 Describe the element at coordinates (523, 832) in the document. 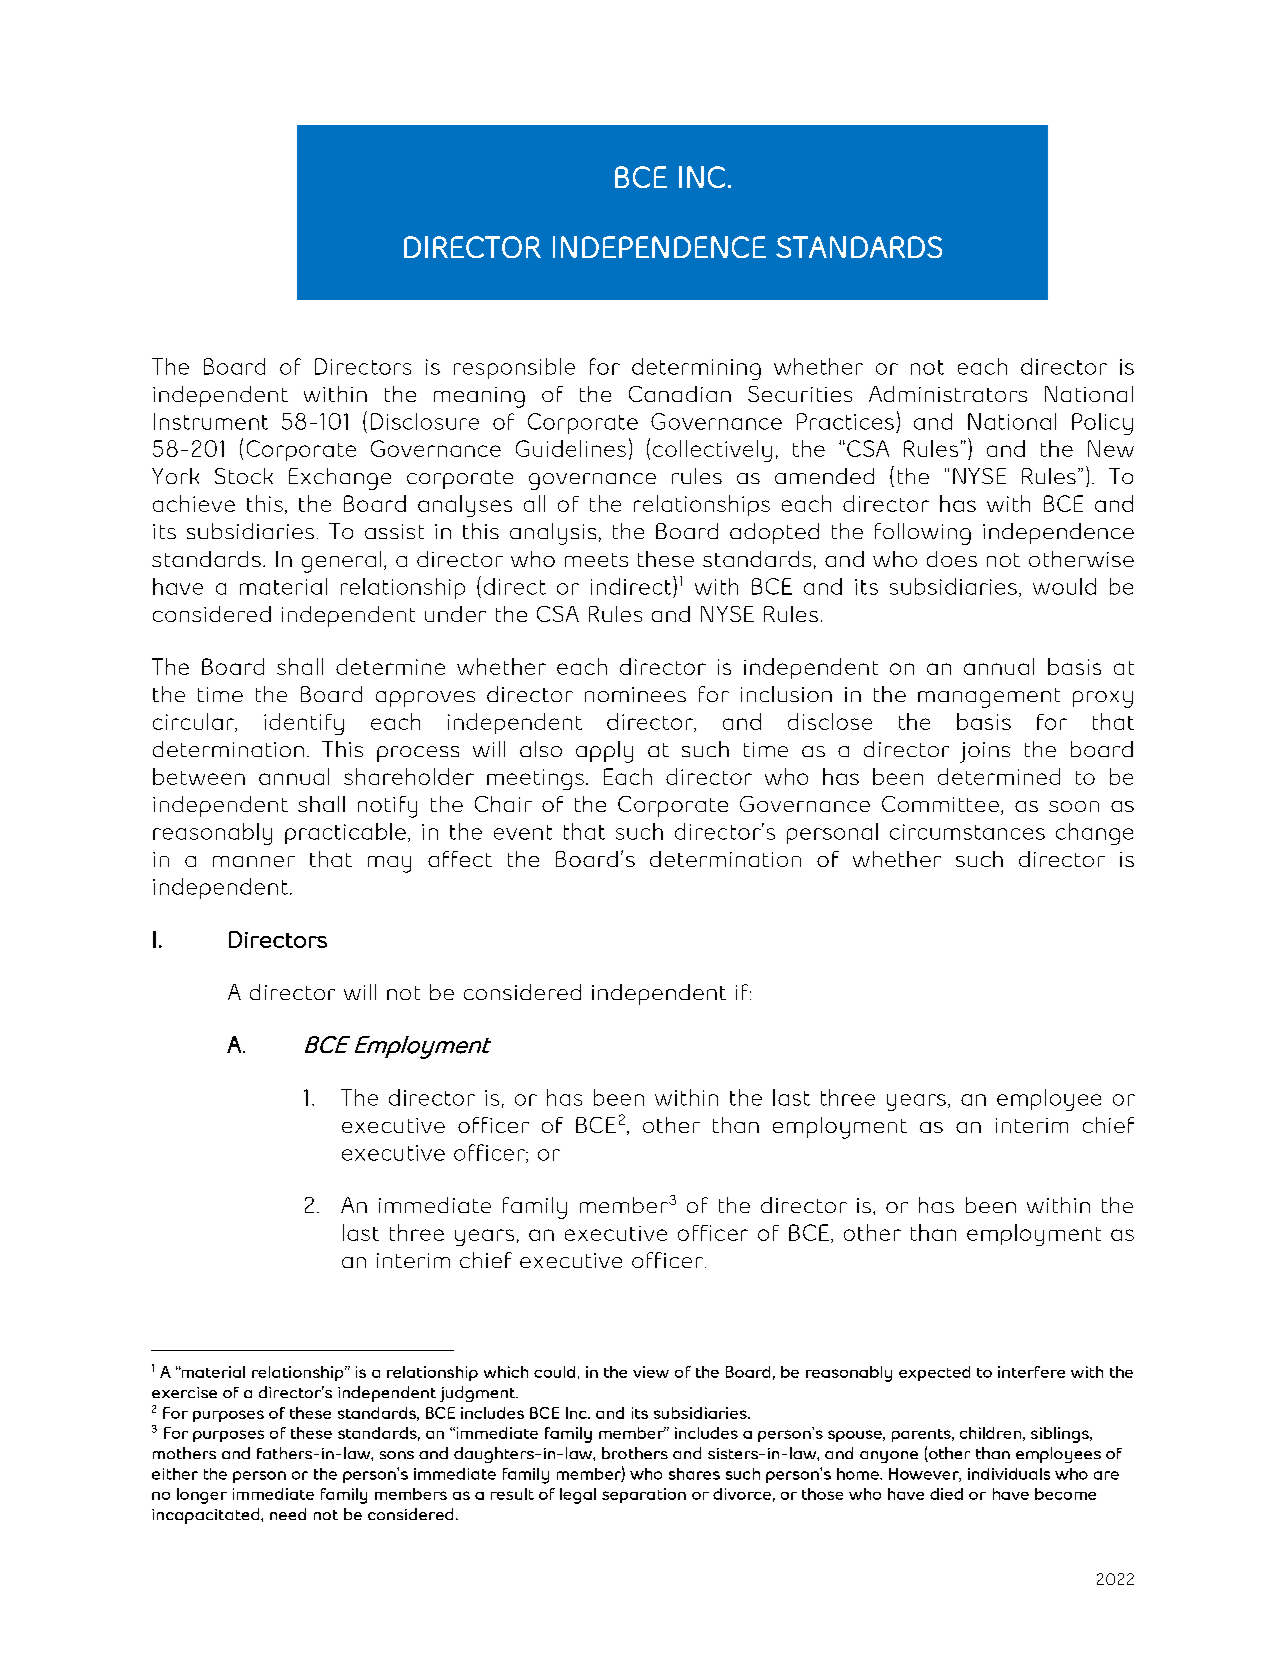

I see `event` at that location.
